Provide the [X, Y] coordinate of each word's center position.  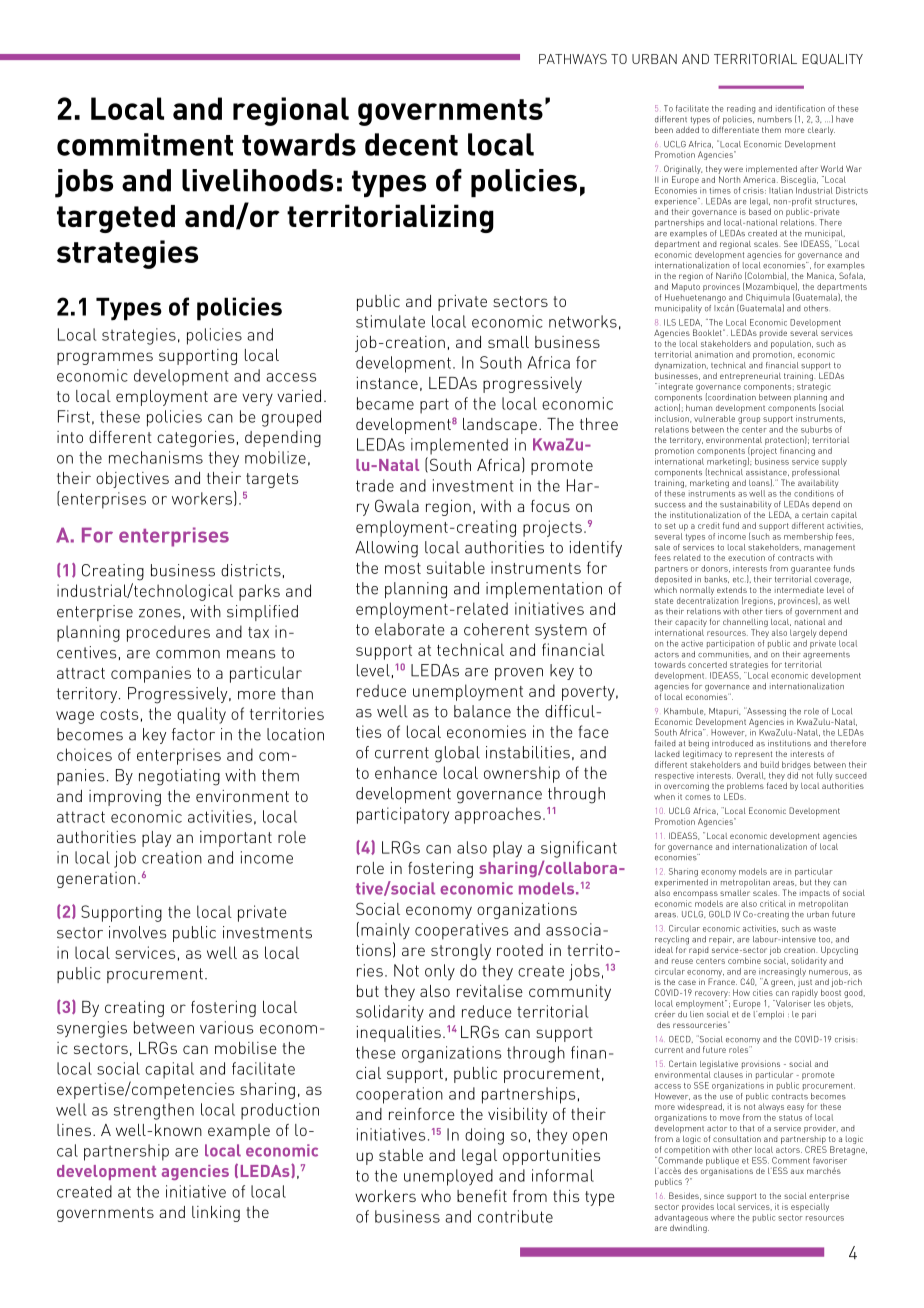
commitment [145, 144]
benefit [482, 1196]
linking [216, 1214]
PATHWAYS [573, 59]
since [714, 1195]
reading [741, 109]
